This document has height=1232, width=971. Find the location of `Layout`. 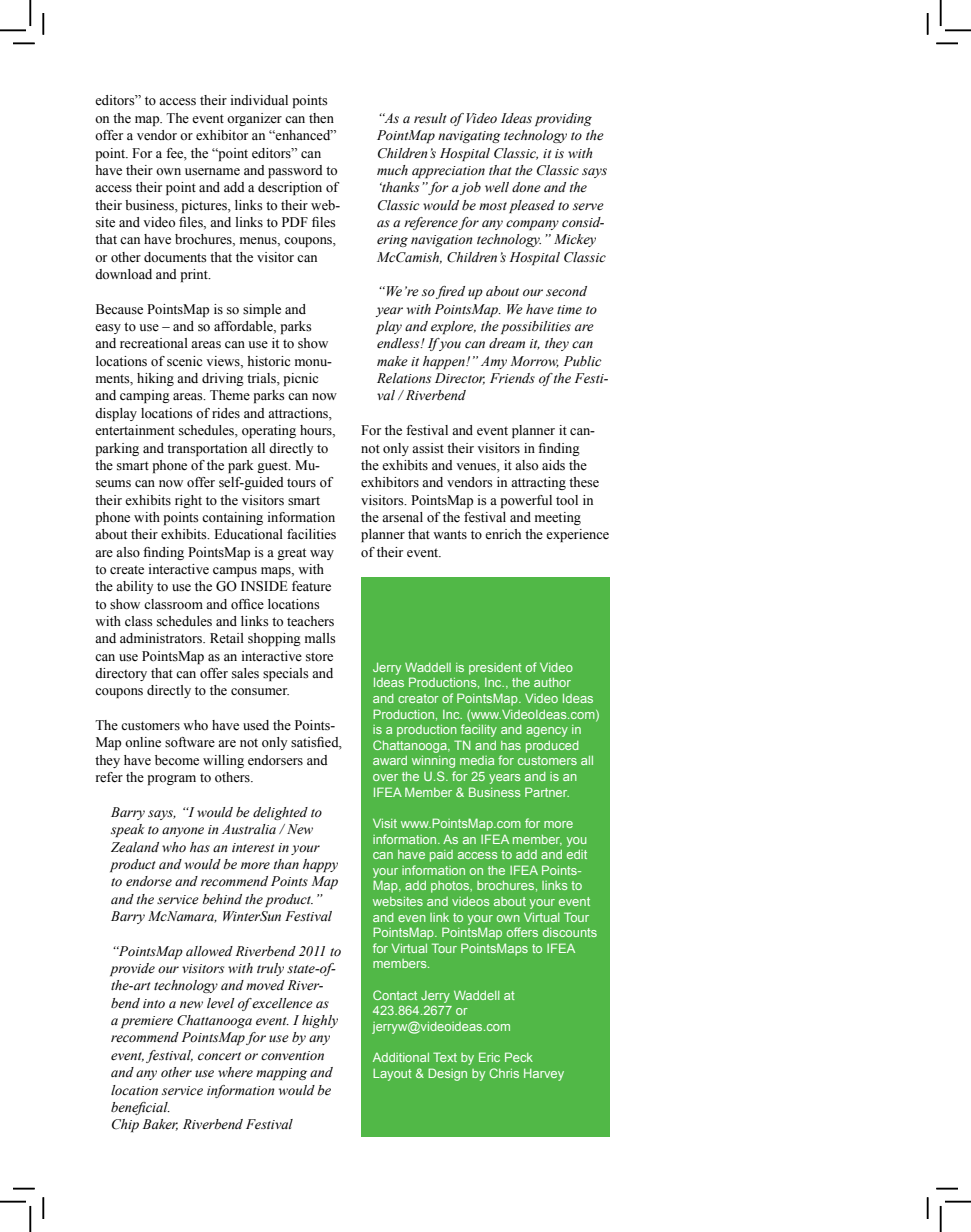

Layout is located at coordinates (392, 1075).
